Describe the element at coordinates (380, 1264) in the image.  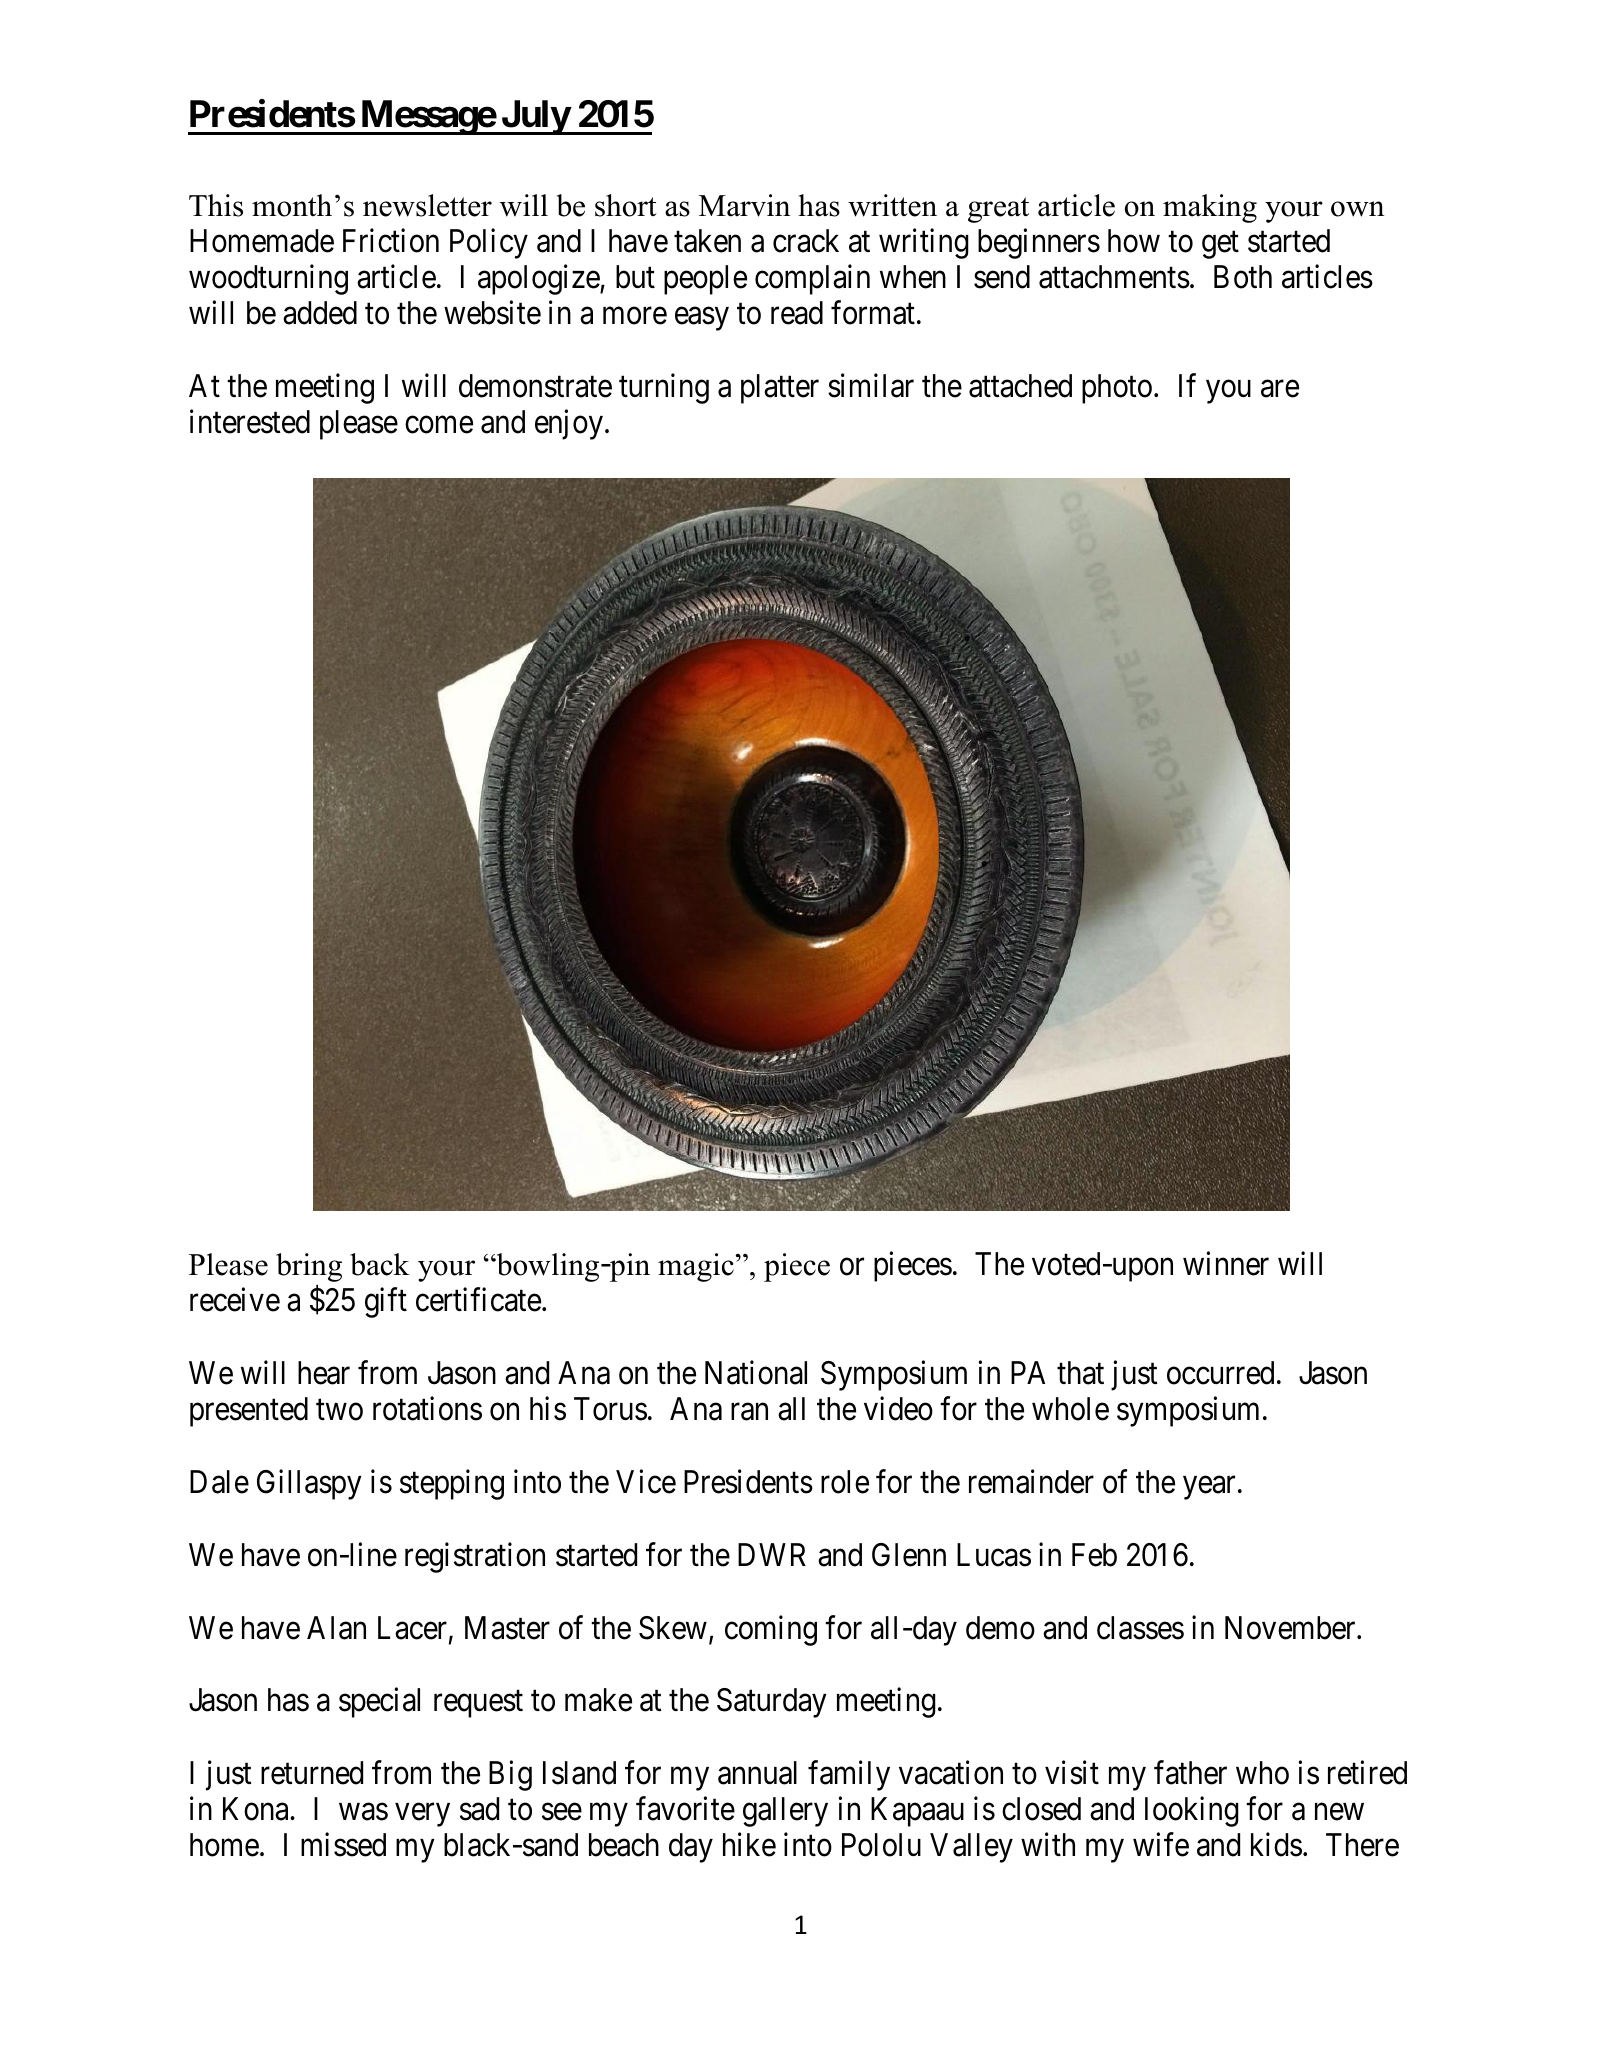
I see `back` at that location.
